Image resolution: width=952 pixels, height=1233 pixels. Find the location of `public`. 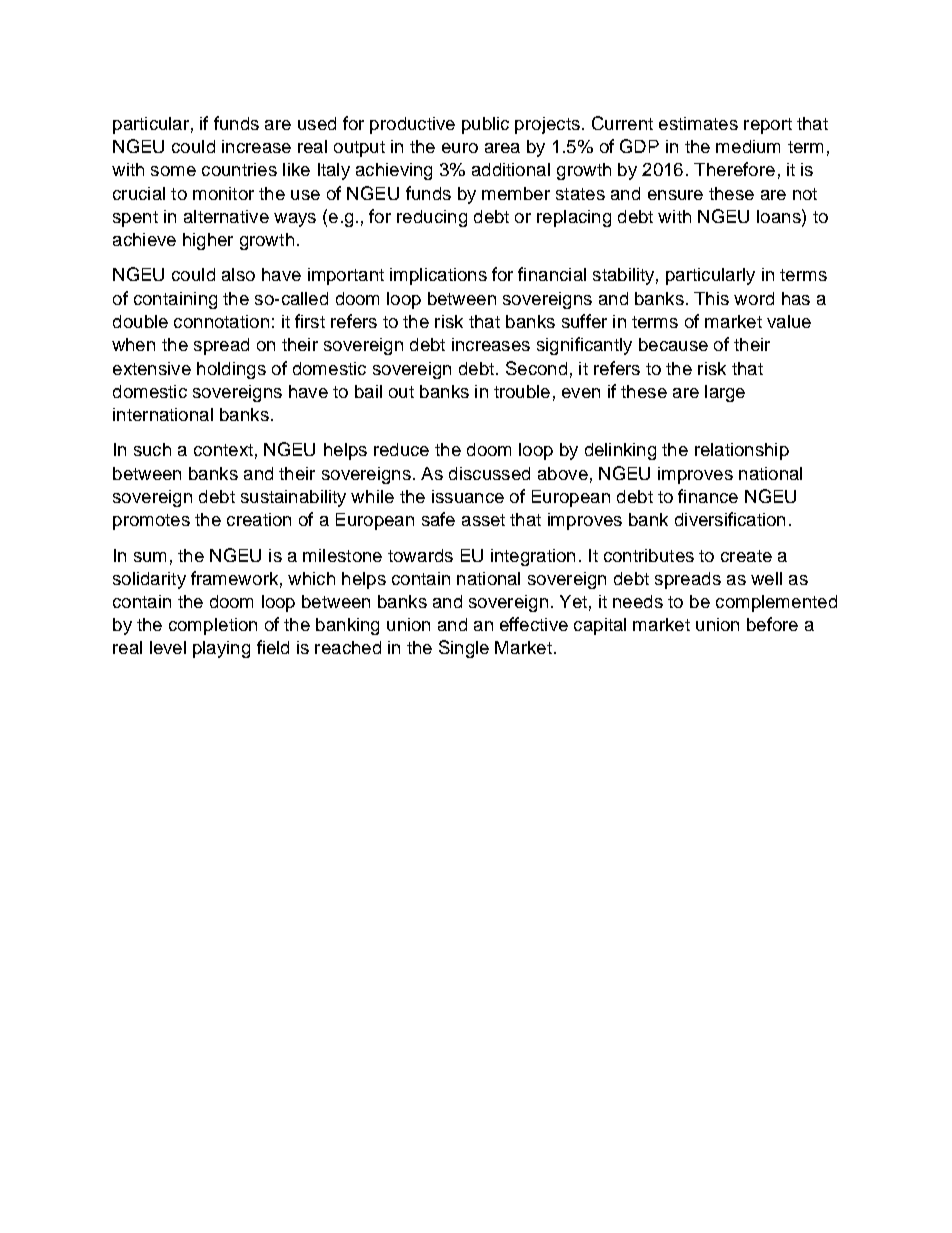

public is located at coordinates (485, 125).
